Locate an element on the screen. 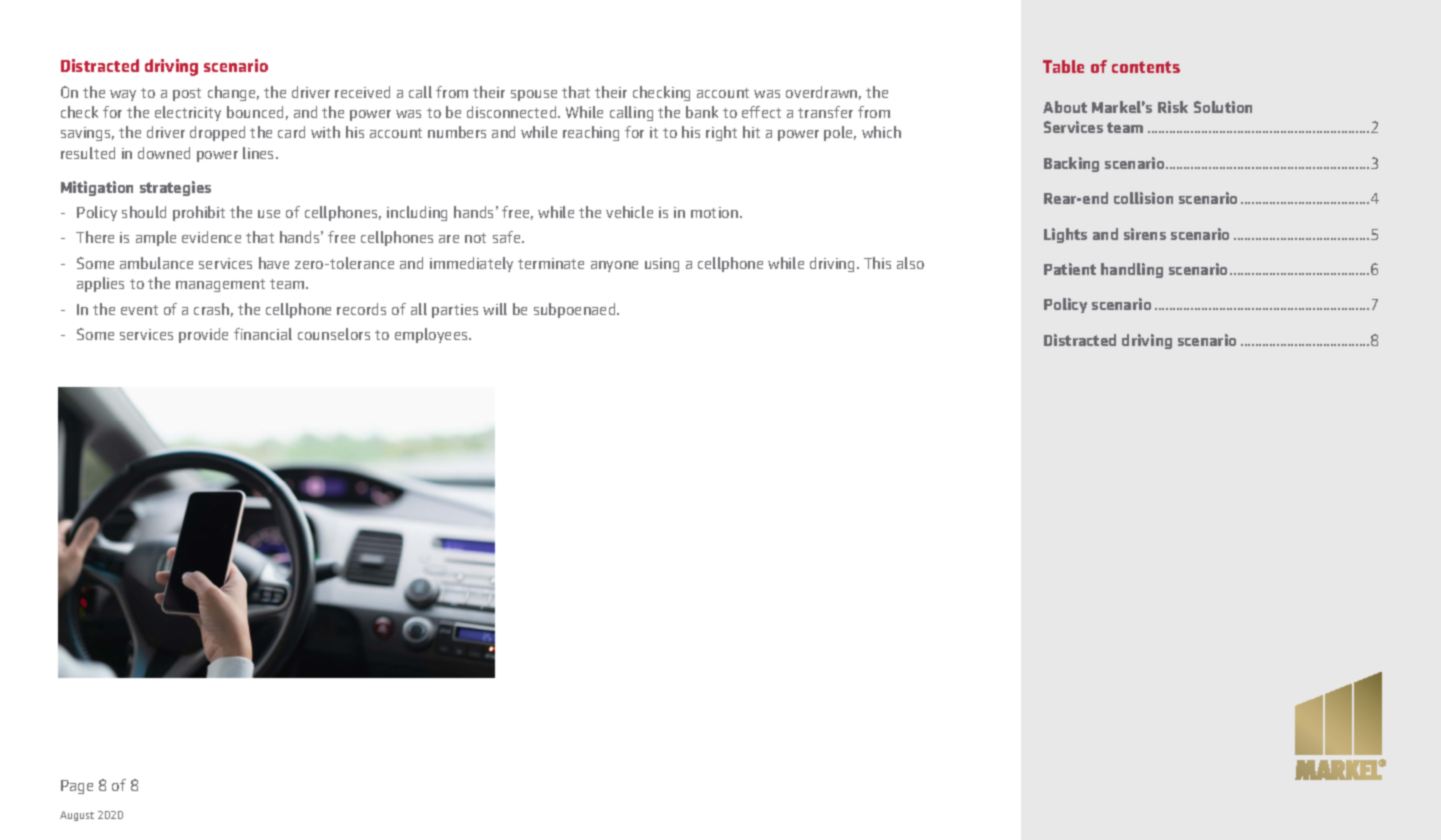 The width and height of the screenshot is (1441, 840). post is located at coordinates (187, 94).
